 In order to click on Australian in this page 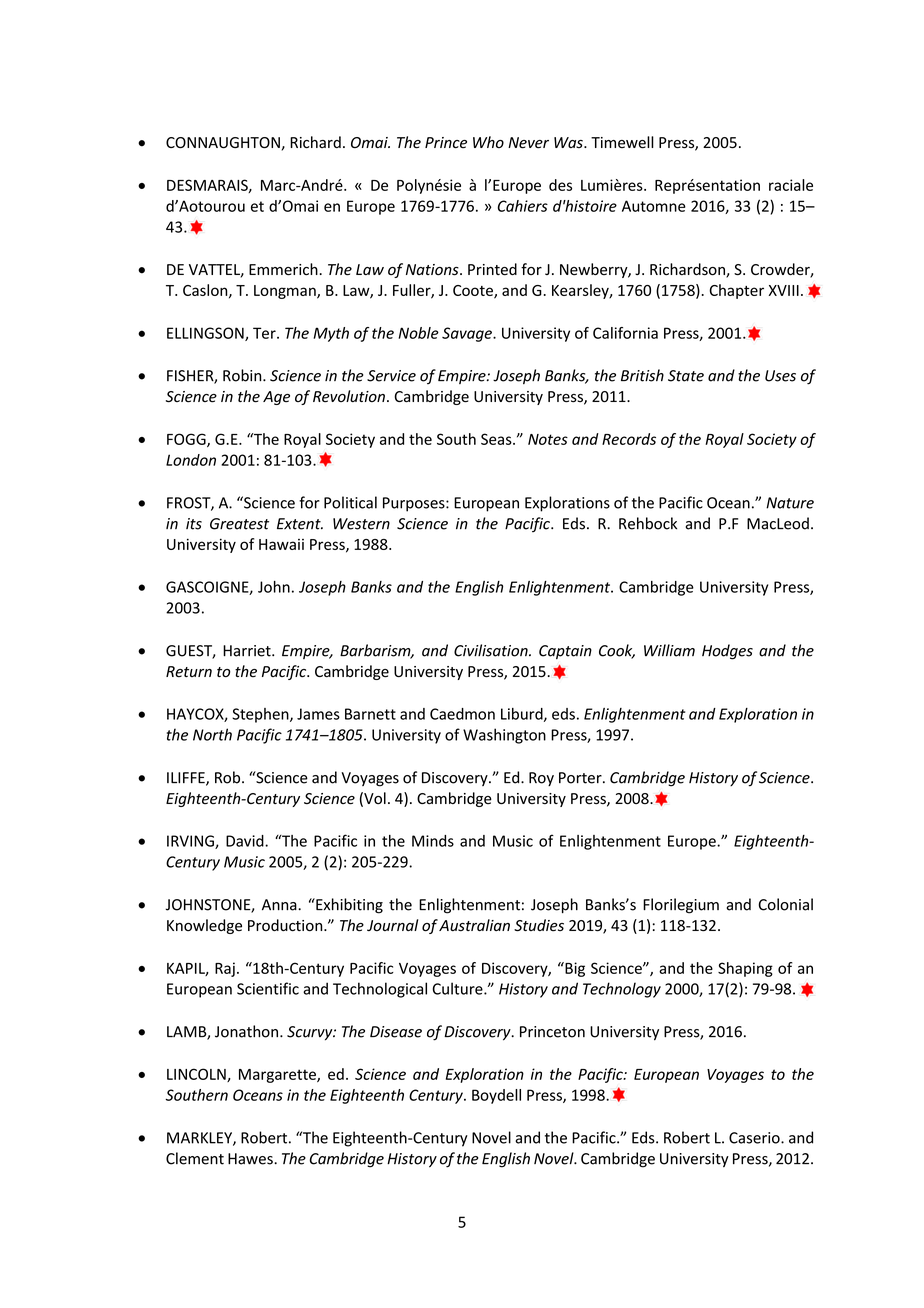, I will do `click(474, 925)`.
